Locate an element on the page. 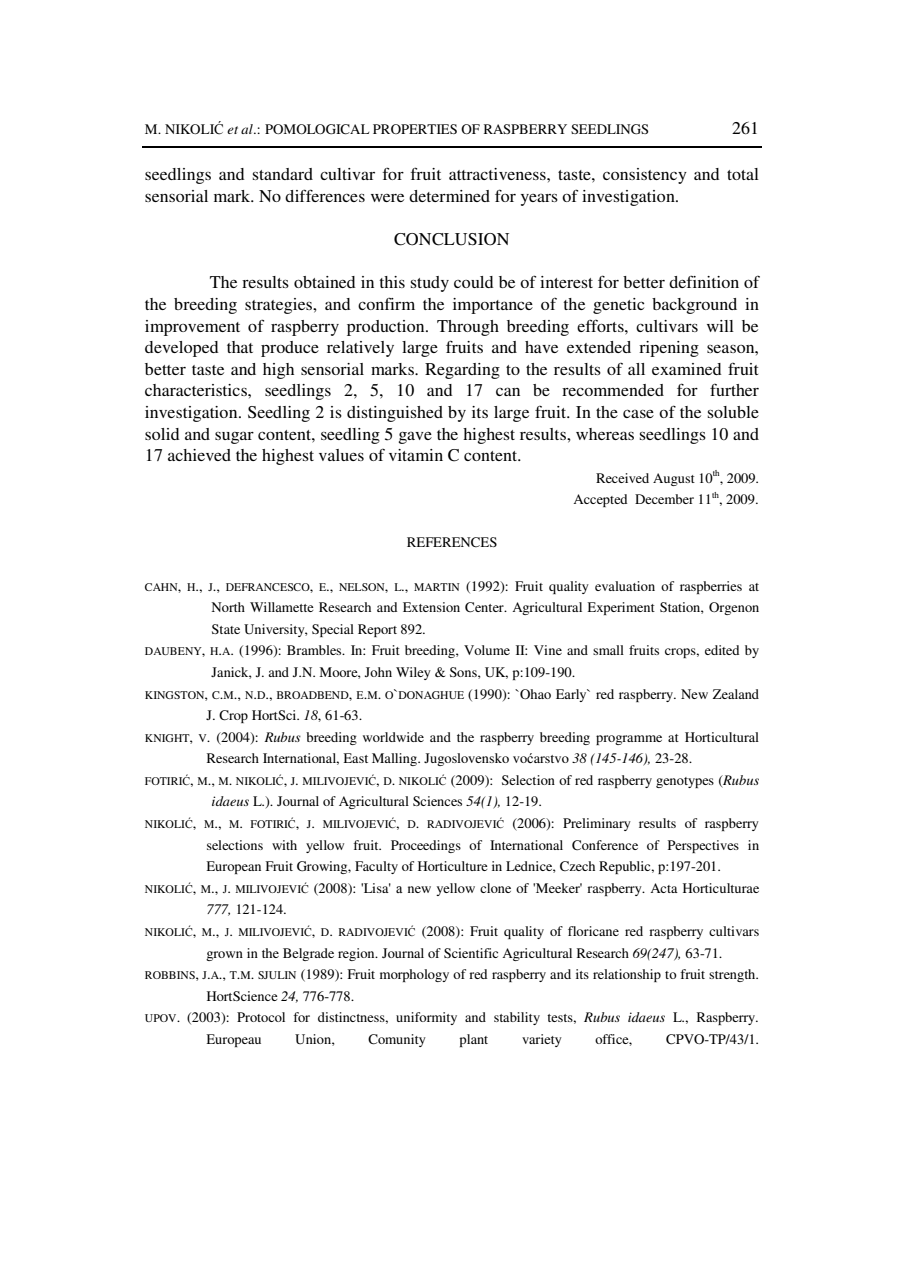 Image resolution: width=924 pixels, height=1288 pixels. worldwide is located at coordinates (393, 737).
